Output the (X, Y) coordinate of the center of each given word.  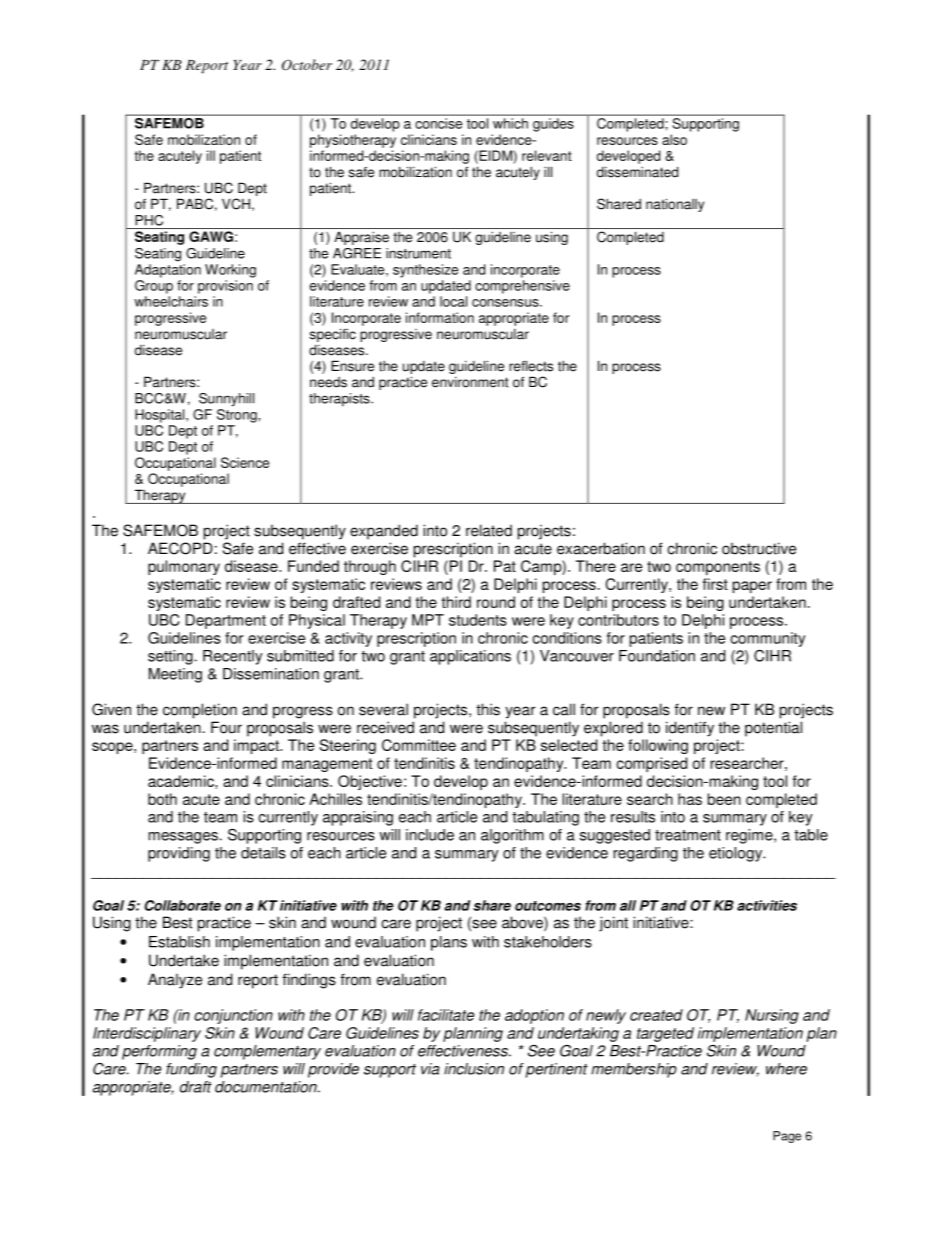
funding (191, 1070)
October (307, 65)
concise (439, 123)
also (674, 139)
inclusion (474, 1069)
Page (787, 1137)
